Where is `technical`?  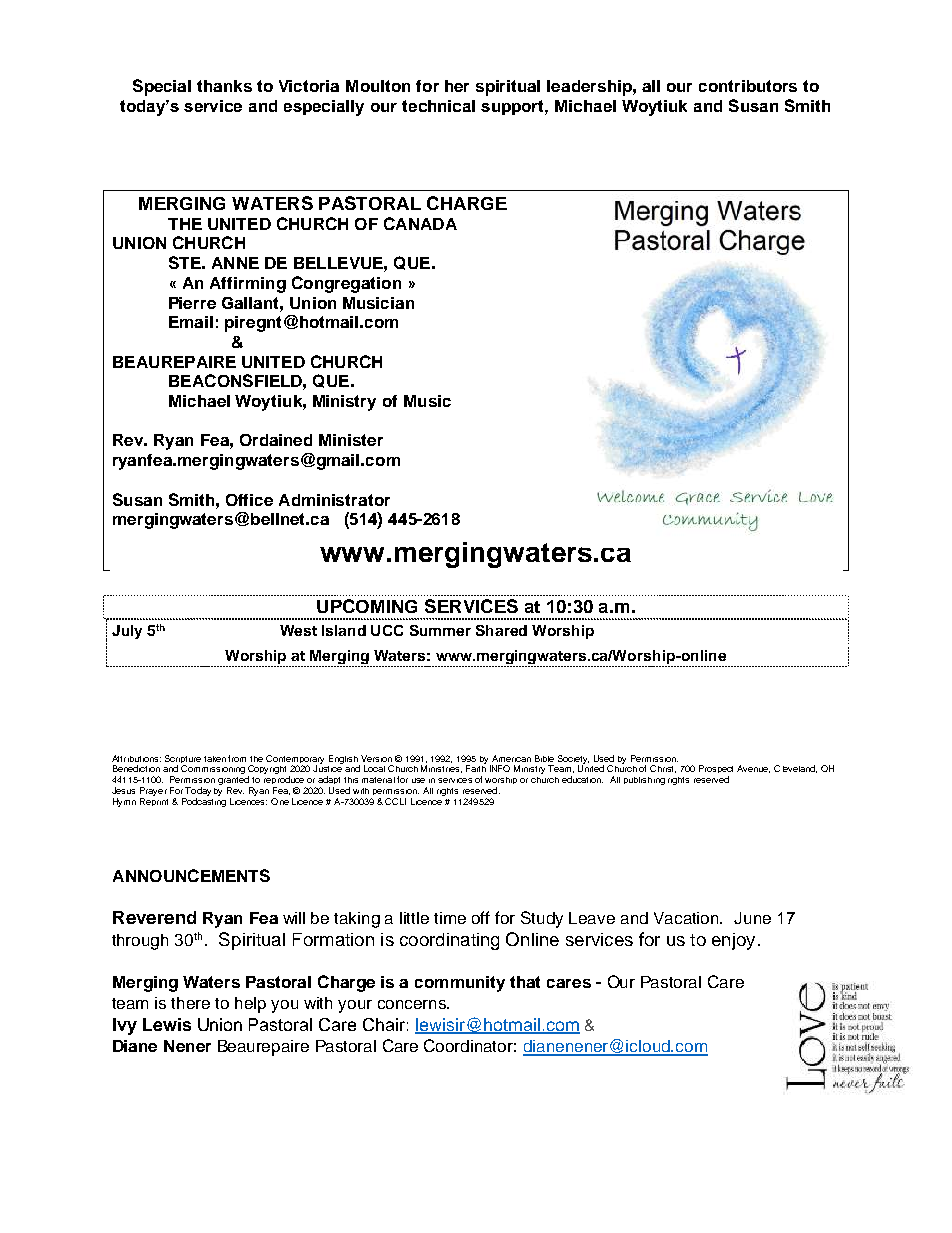
technical is located at coordinates (438, 106).
